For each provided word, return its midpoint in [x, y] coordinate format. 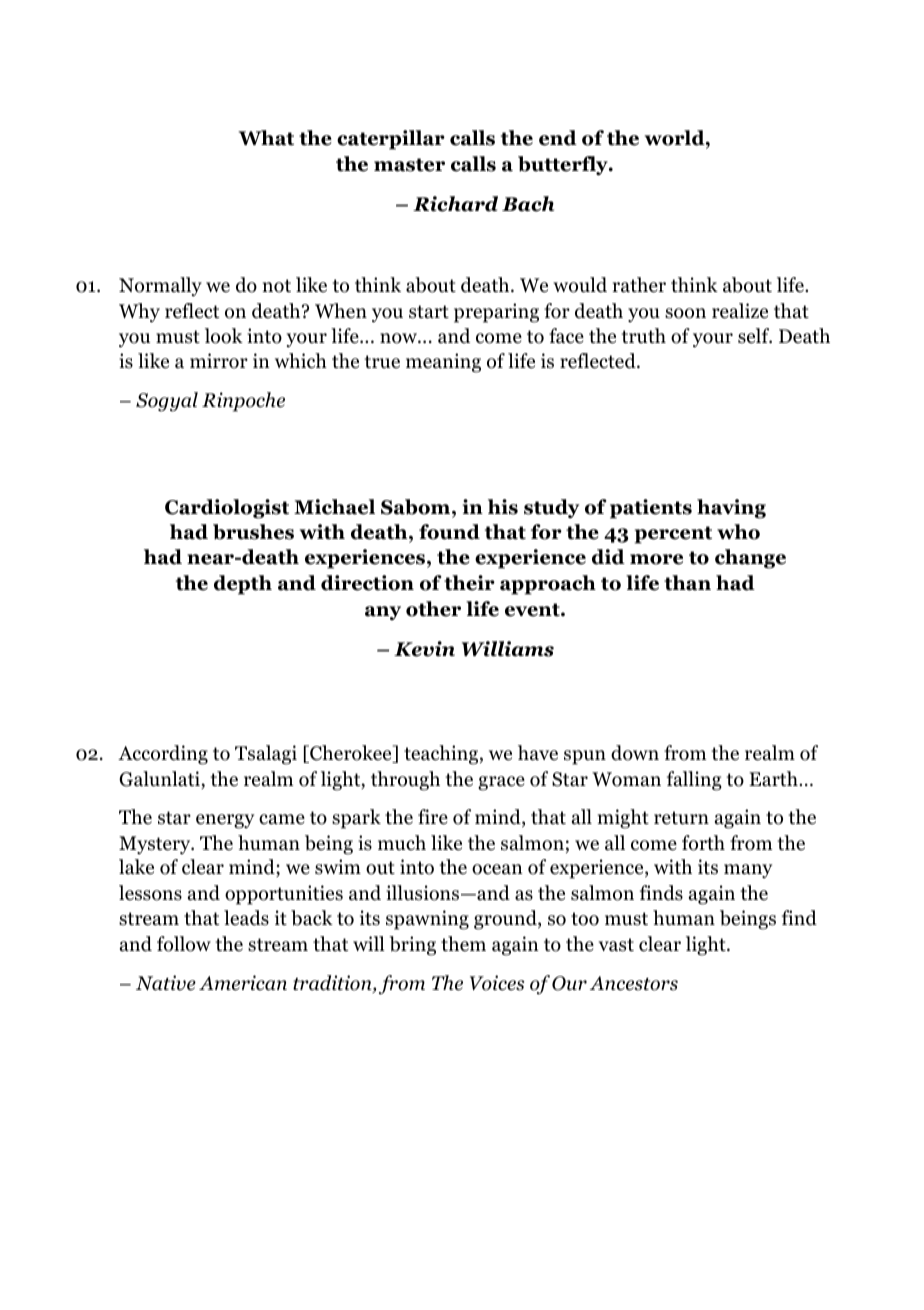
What [266, 138]
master [409, 165]
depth [243, 585]
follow [184, 944]
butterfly [564, 166]
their [469, 583]
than [687, 583]
